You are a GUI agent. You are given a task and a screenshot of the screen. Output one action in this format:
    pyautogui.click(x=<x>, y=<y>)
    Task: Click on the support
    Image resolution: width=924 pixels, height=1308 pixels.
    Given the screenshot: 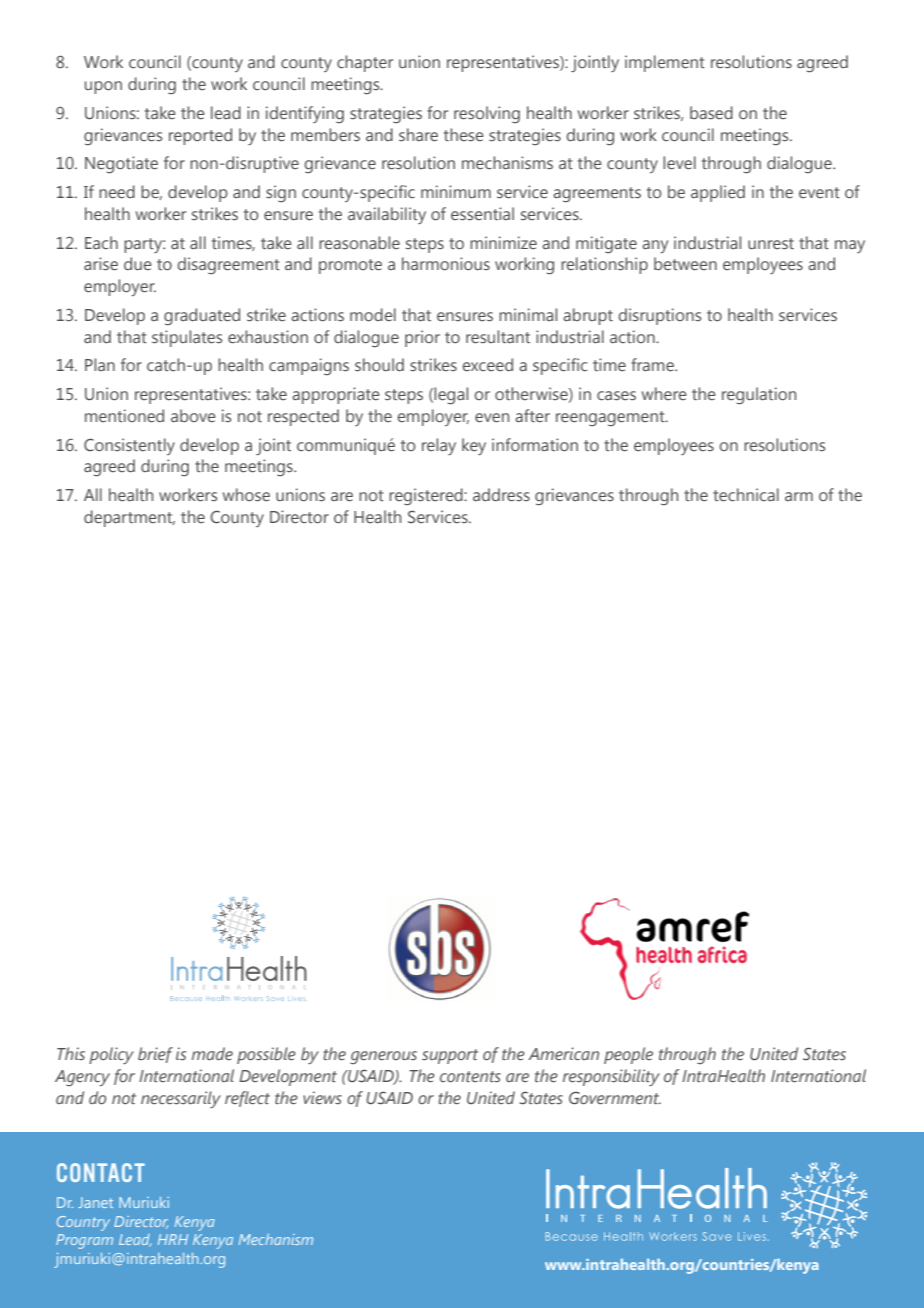 What is the action you would take?
    pyautogui.click(x=450, y=1056)
